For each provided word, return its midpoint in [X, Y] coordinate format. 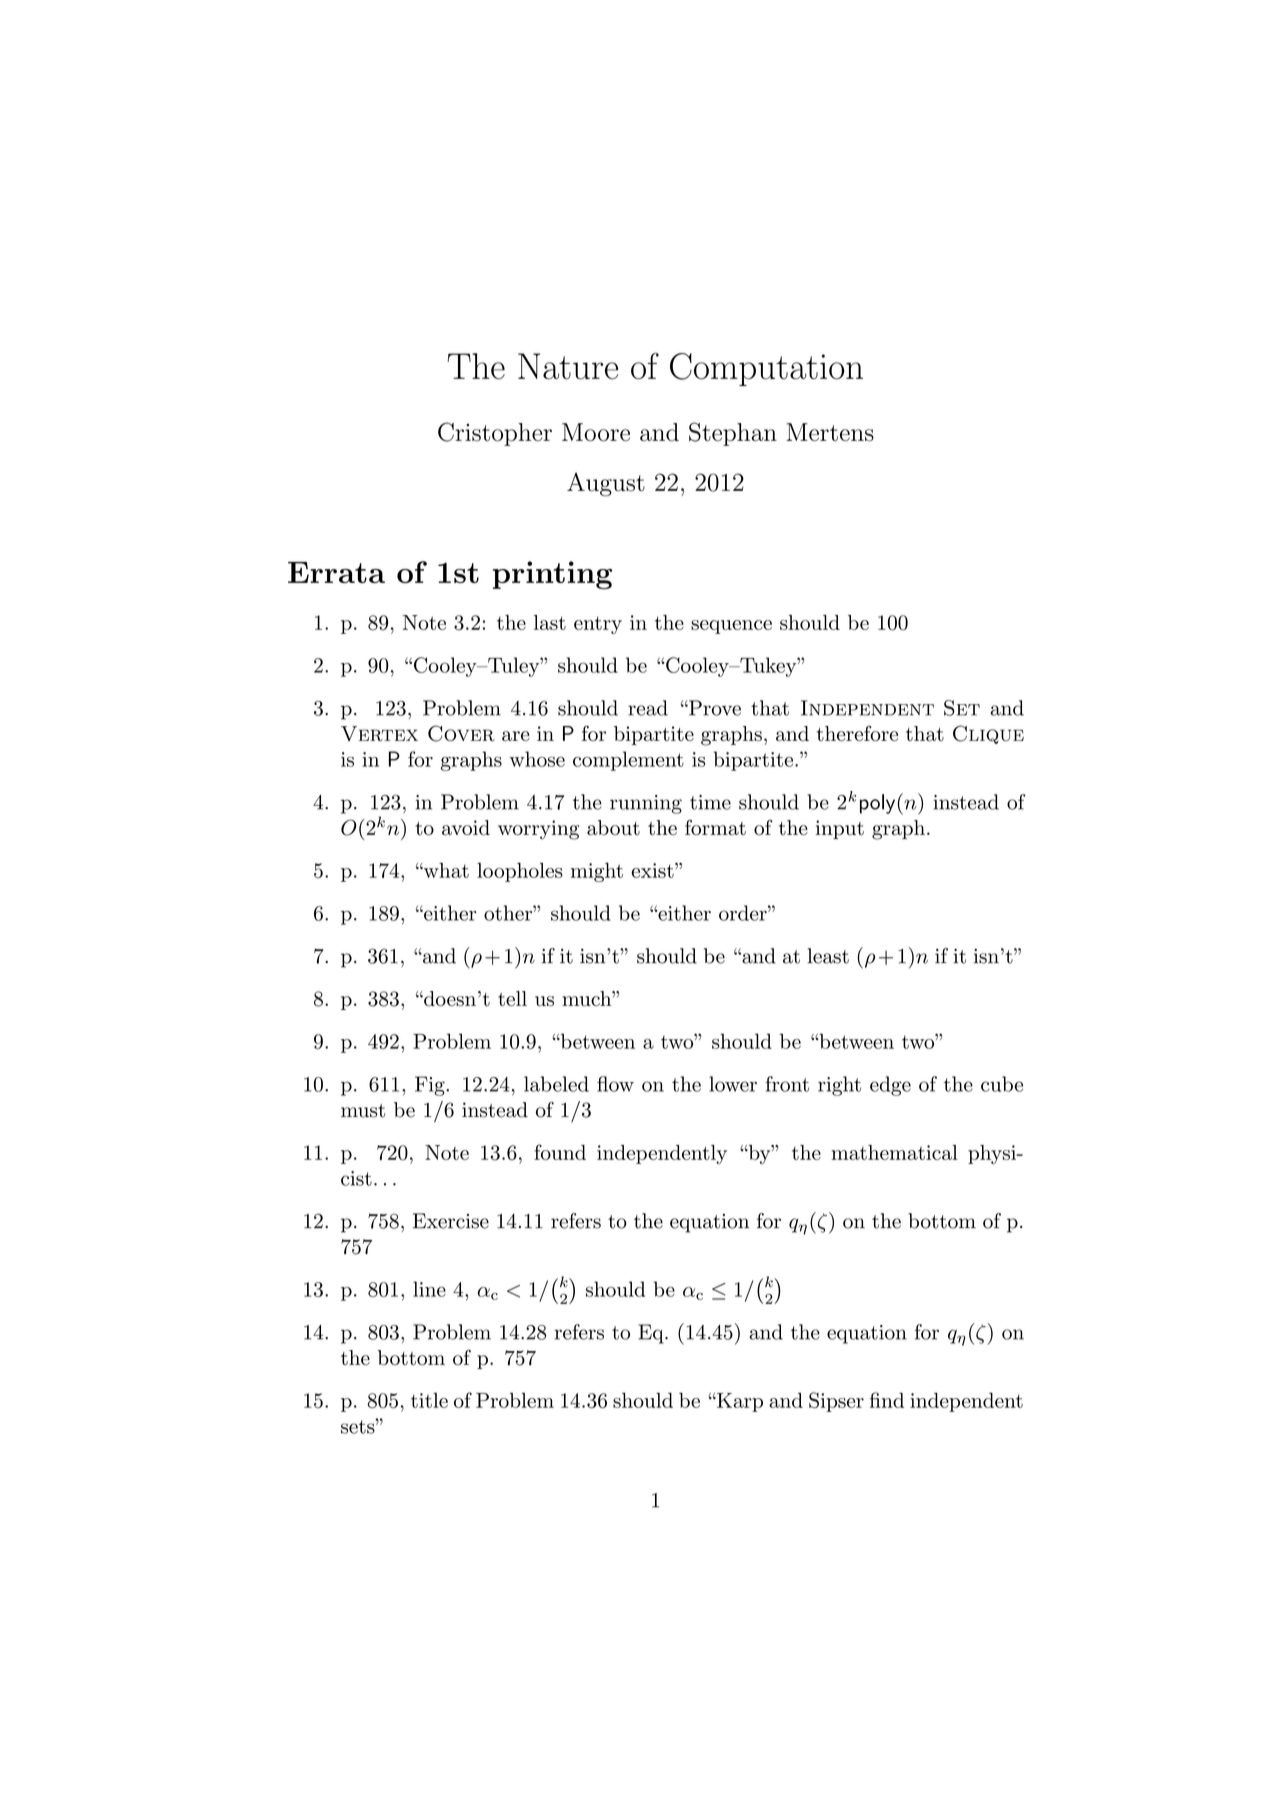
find [887, 1400]
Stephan [733, 434]
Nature [568, 366]
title [429, 1400]
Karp [739, 1402]
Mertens [830, 432]
